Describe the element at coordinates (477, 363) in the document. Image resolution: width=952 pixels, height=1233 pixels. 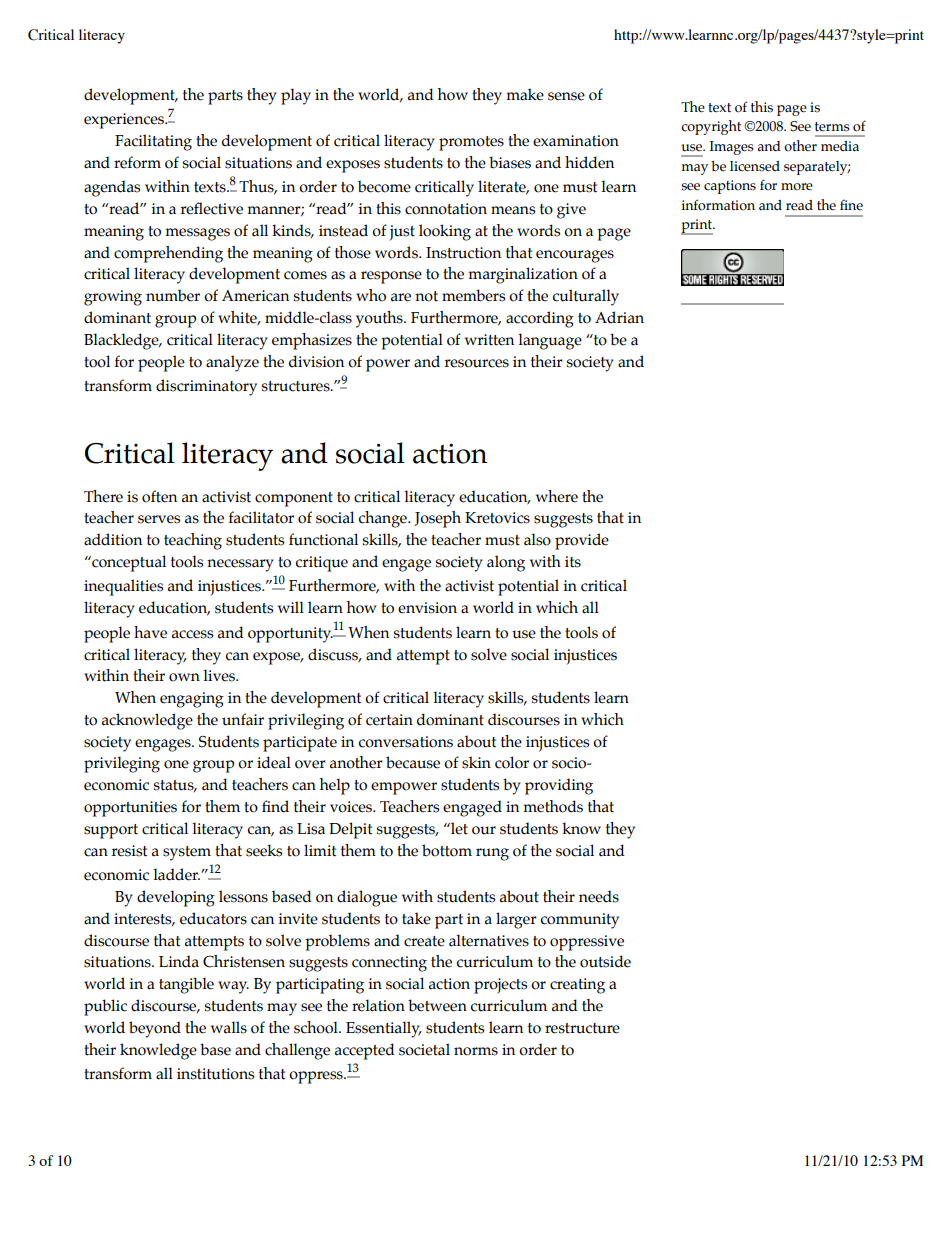
I see `resources` at that location.
